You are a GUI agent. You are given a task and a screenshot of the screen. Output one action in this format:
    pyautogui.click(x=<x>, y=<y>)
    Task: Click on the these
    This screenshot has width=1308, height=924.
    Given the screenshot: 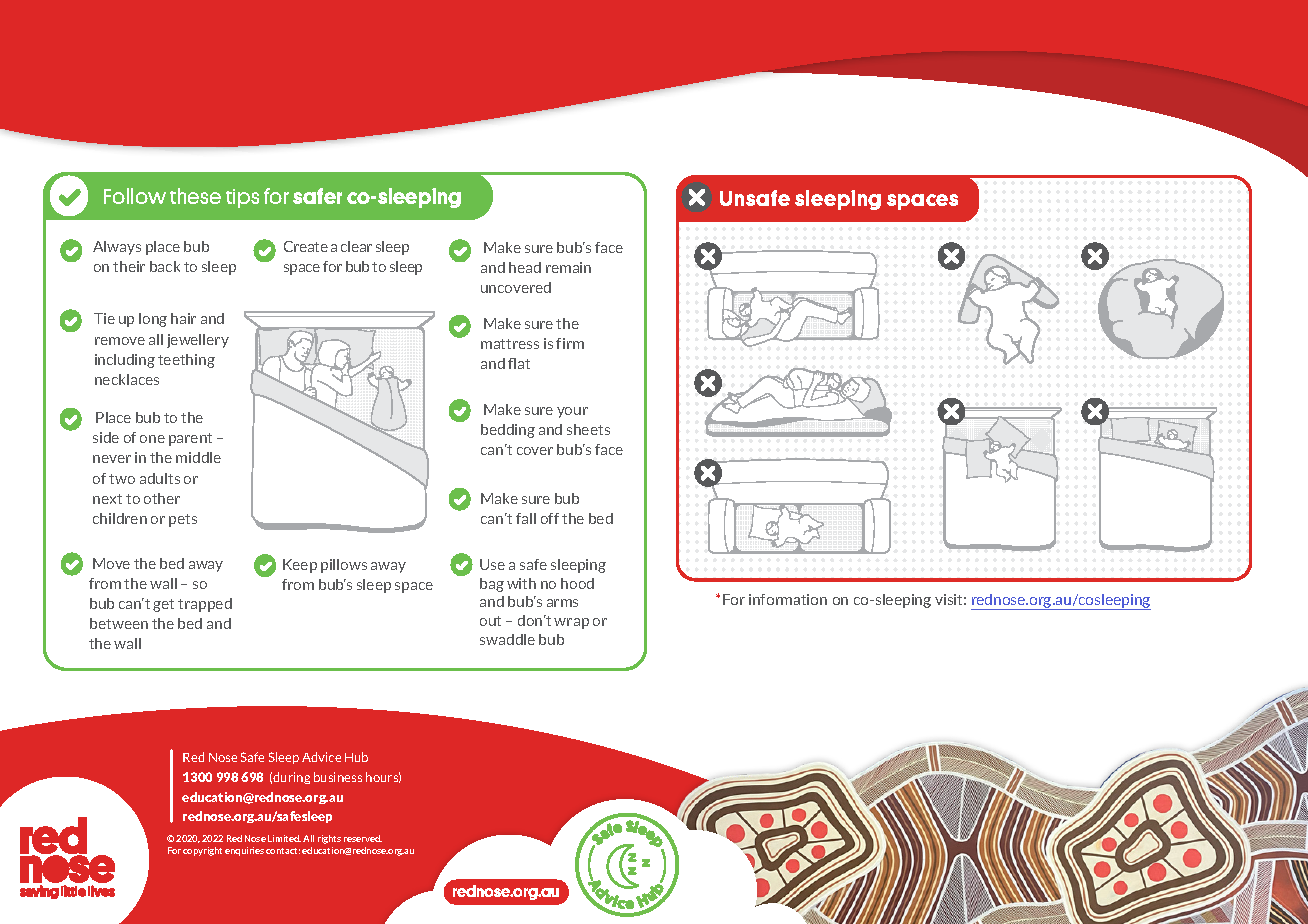 What is the action you would take?
    pyautogui.click(x=195, y=196)
